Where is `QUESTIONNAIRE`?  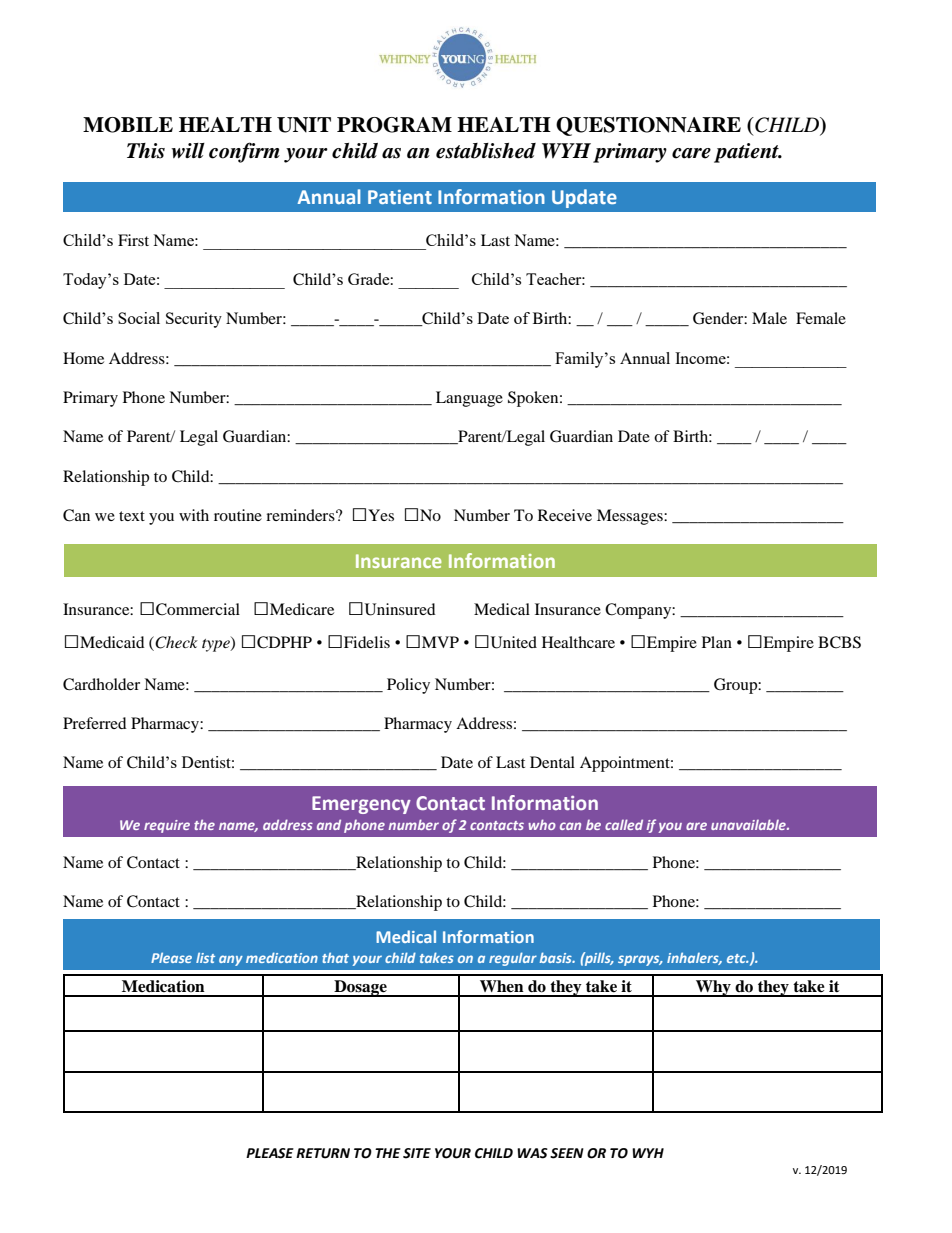 QUESTIONNAIRE is located at coordinates (648, 126).
